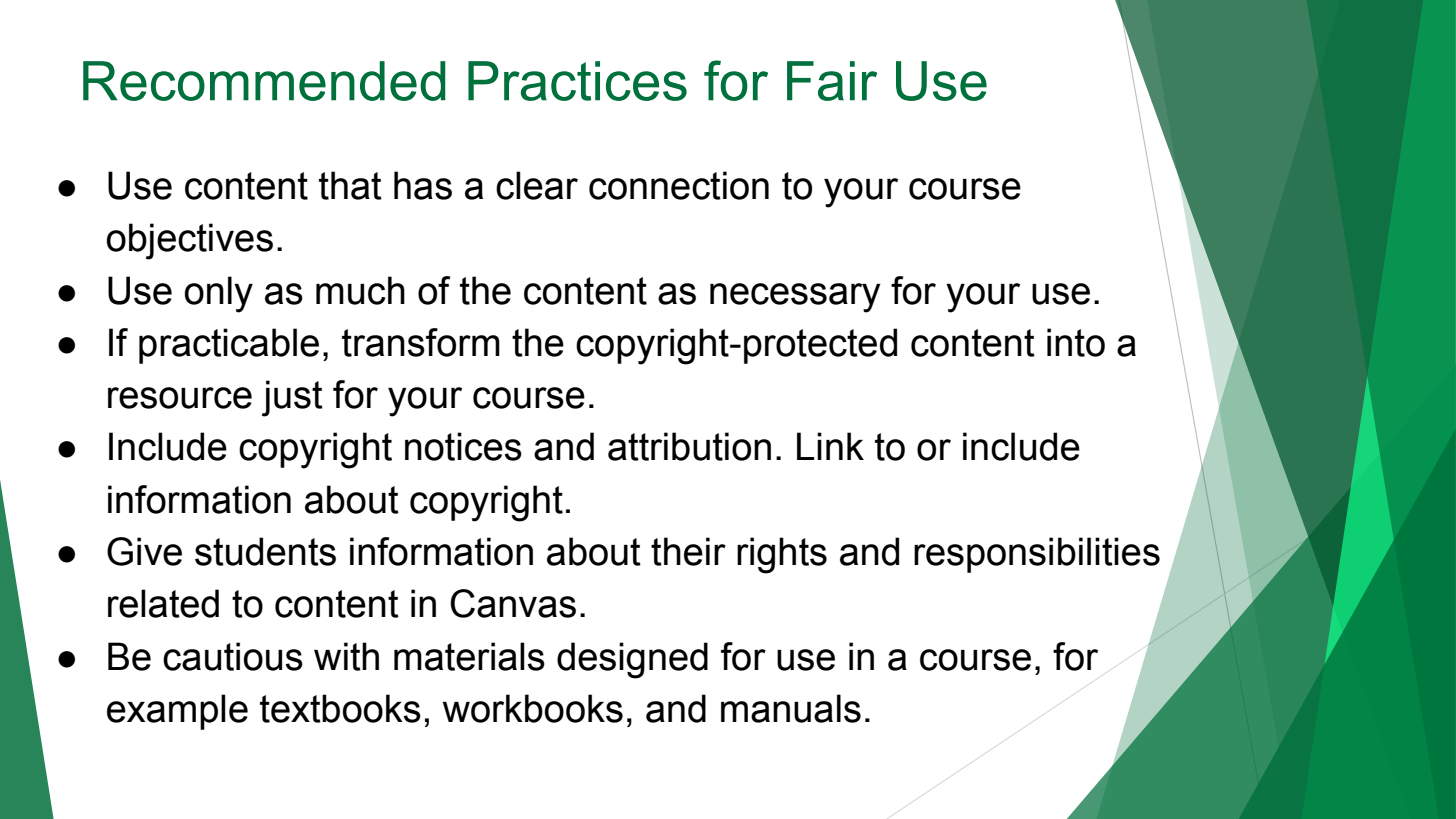  Describe the element at coordinates (577, 81) in the page. I see `Practices` at that location.
